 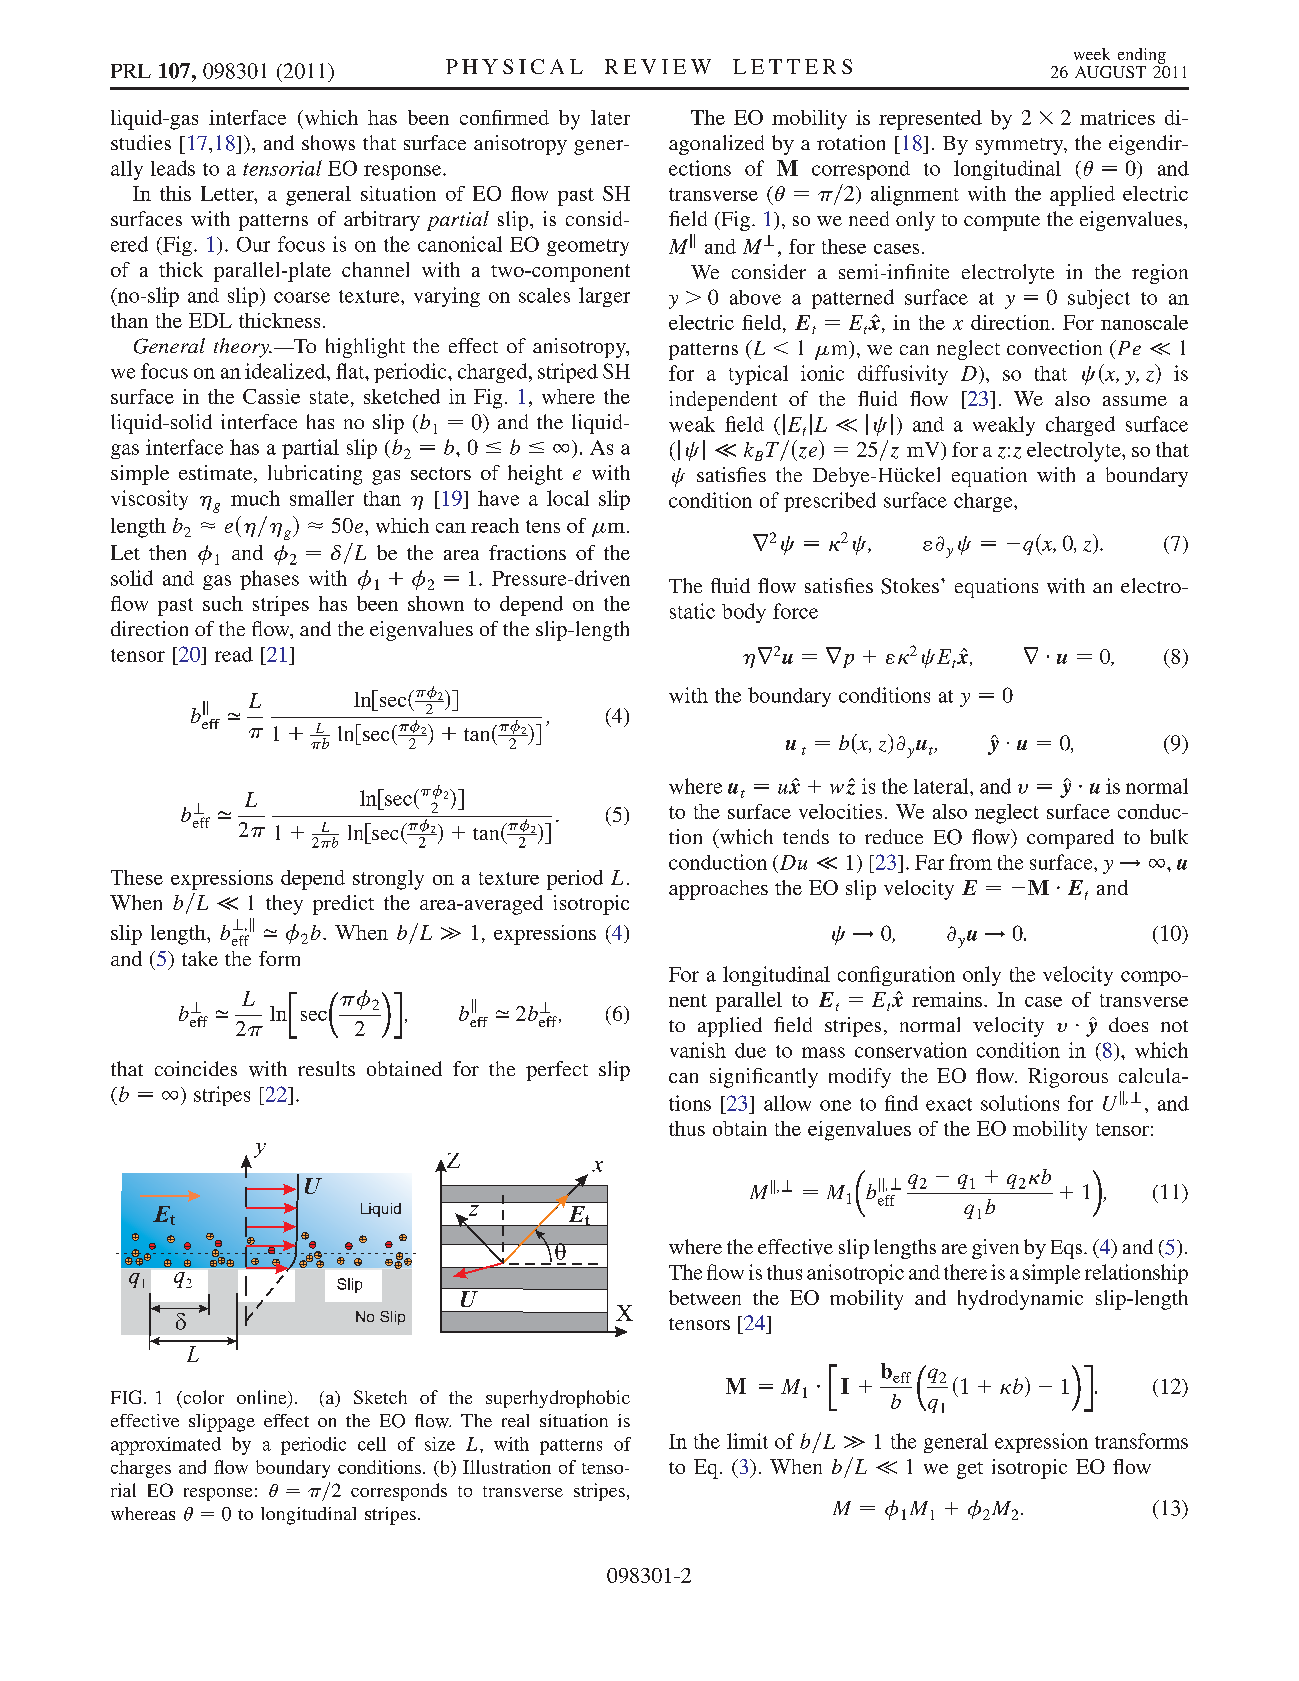 I want to click on read, so click(x=234, y=654).
